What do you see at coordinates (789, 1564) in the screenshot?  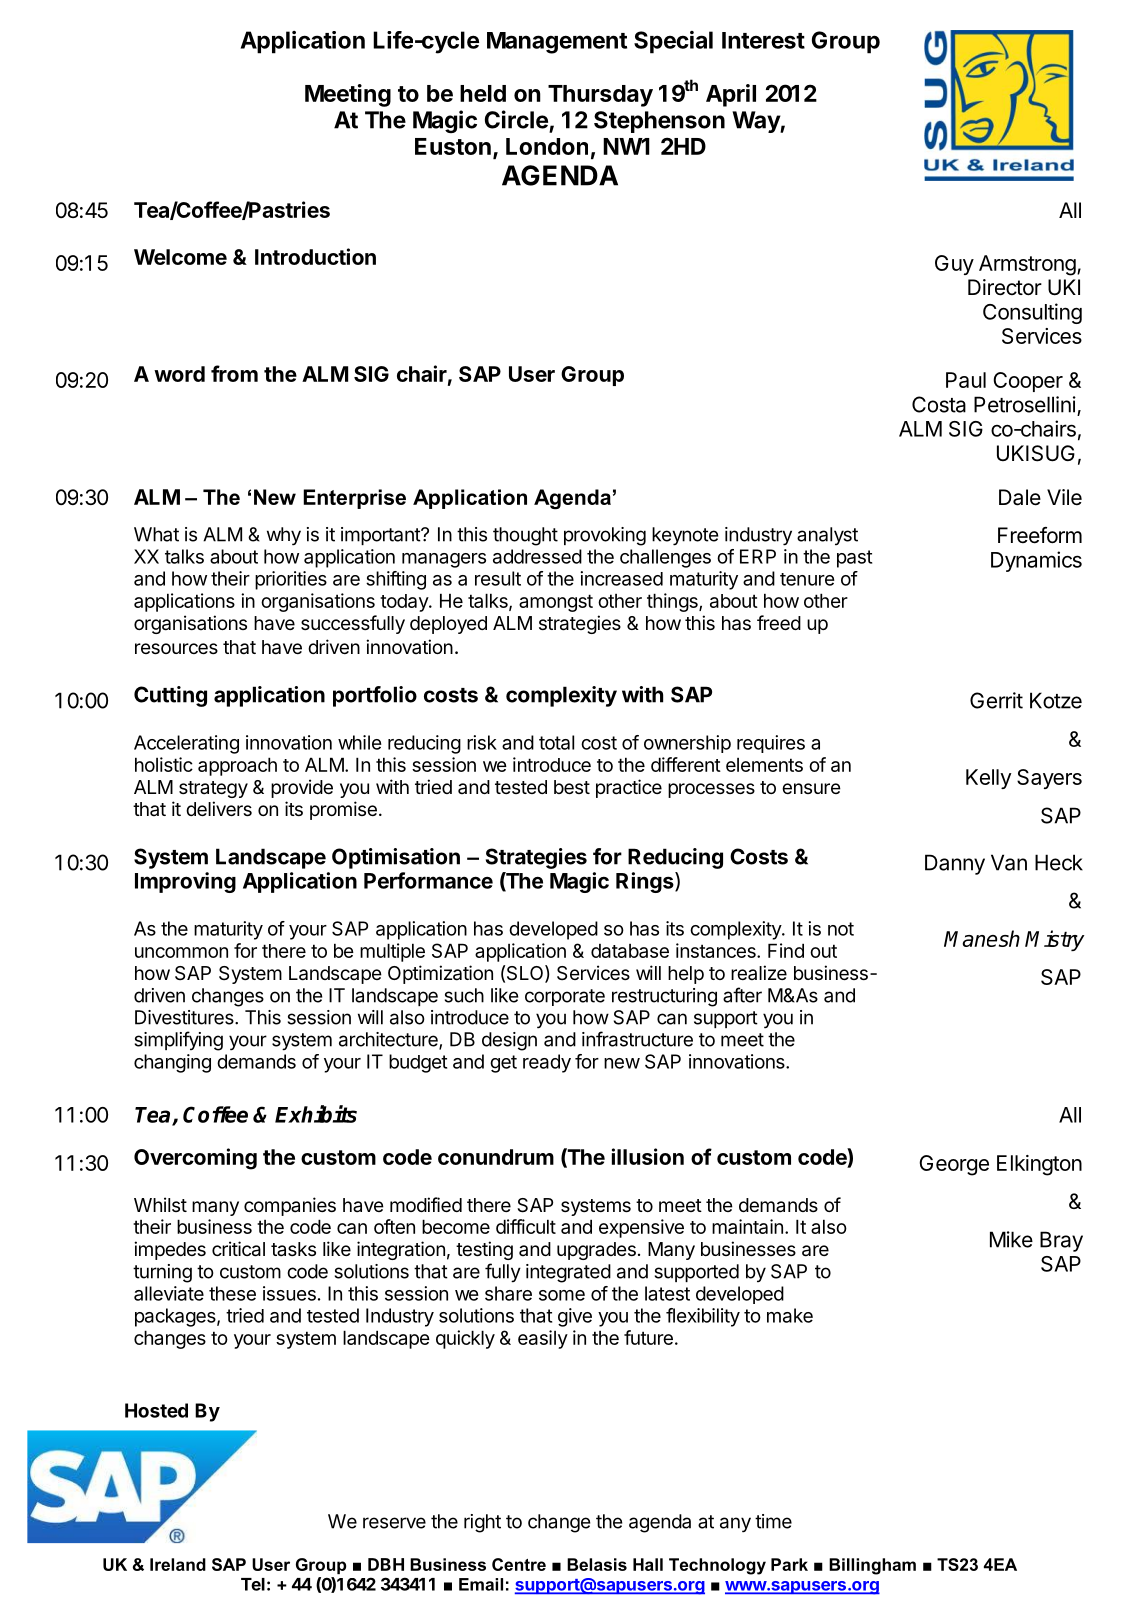 I see `Park` at bounding box center [789, 1564].
